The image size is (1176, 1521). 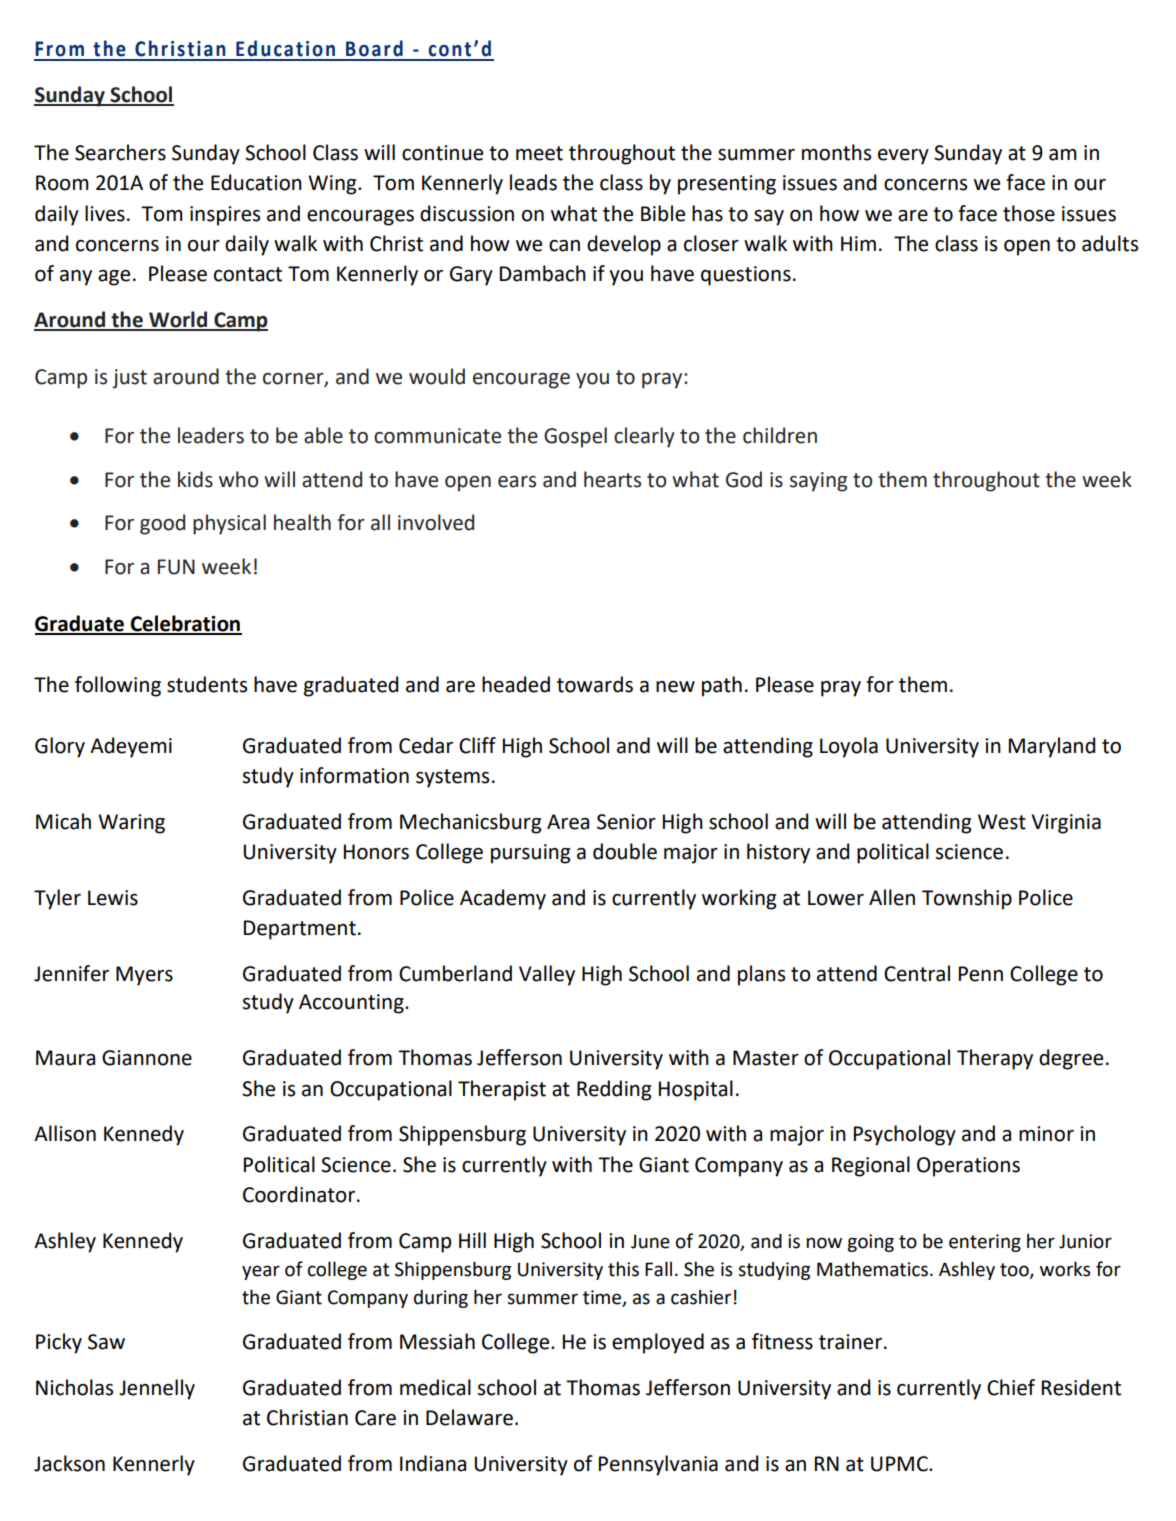 I want to click on inspires, so click(x=225, y=216).
